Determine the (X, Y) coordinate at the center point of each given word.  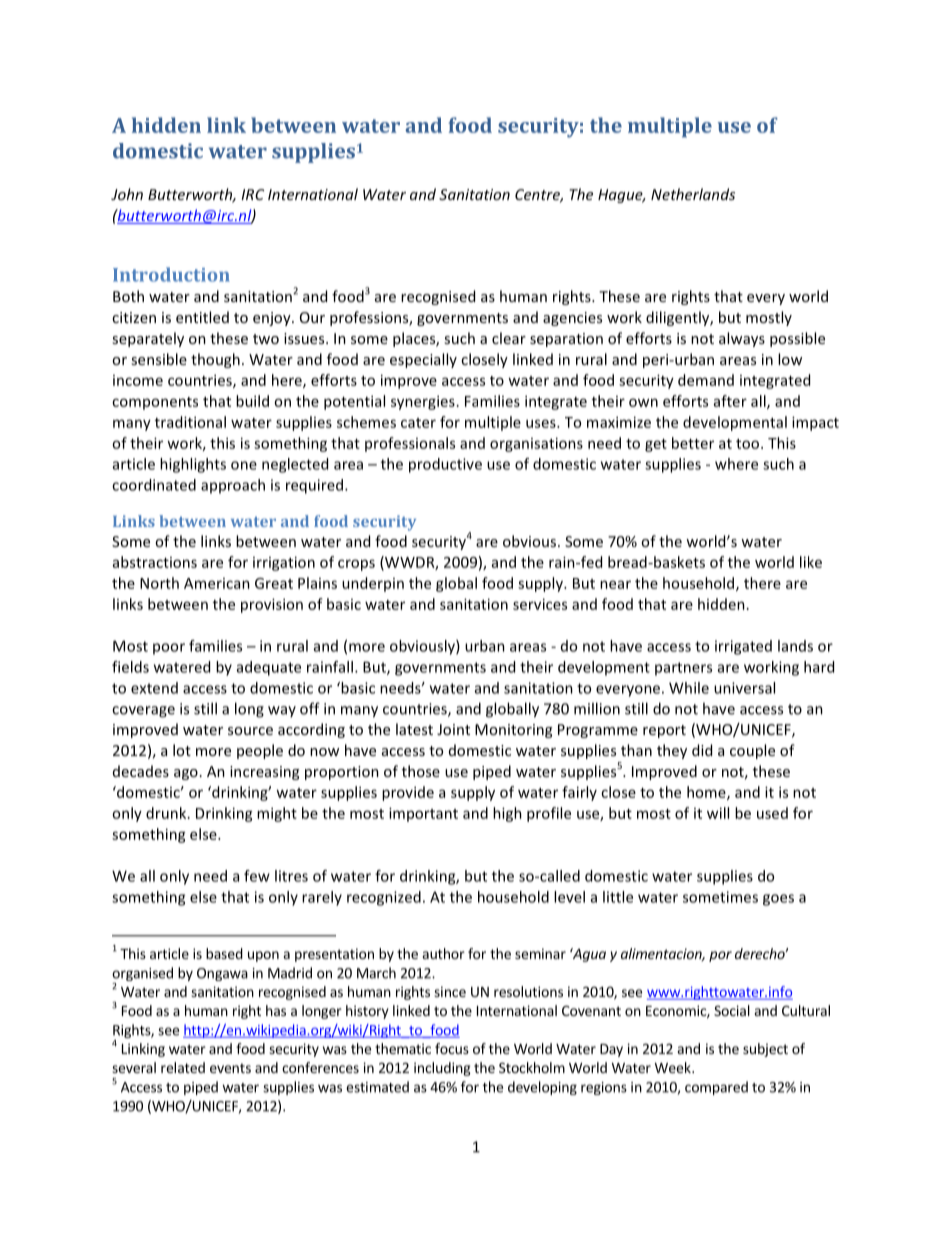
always (742, 339)
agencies (572, 319)
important (423, 814)
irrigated (743, 647)
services (540, 604)
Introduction (171, 274)
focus (452, 1048)
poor (169, 649)
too (747, 444)
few (257, 876)
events (230, 1068)
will (718, 813)
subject (765, 1050)
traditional (190, 422)
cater (418, 423)
